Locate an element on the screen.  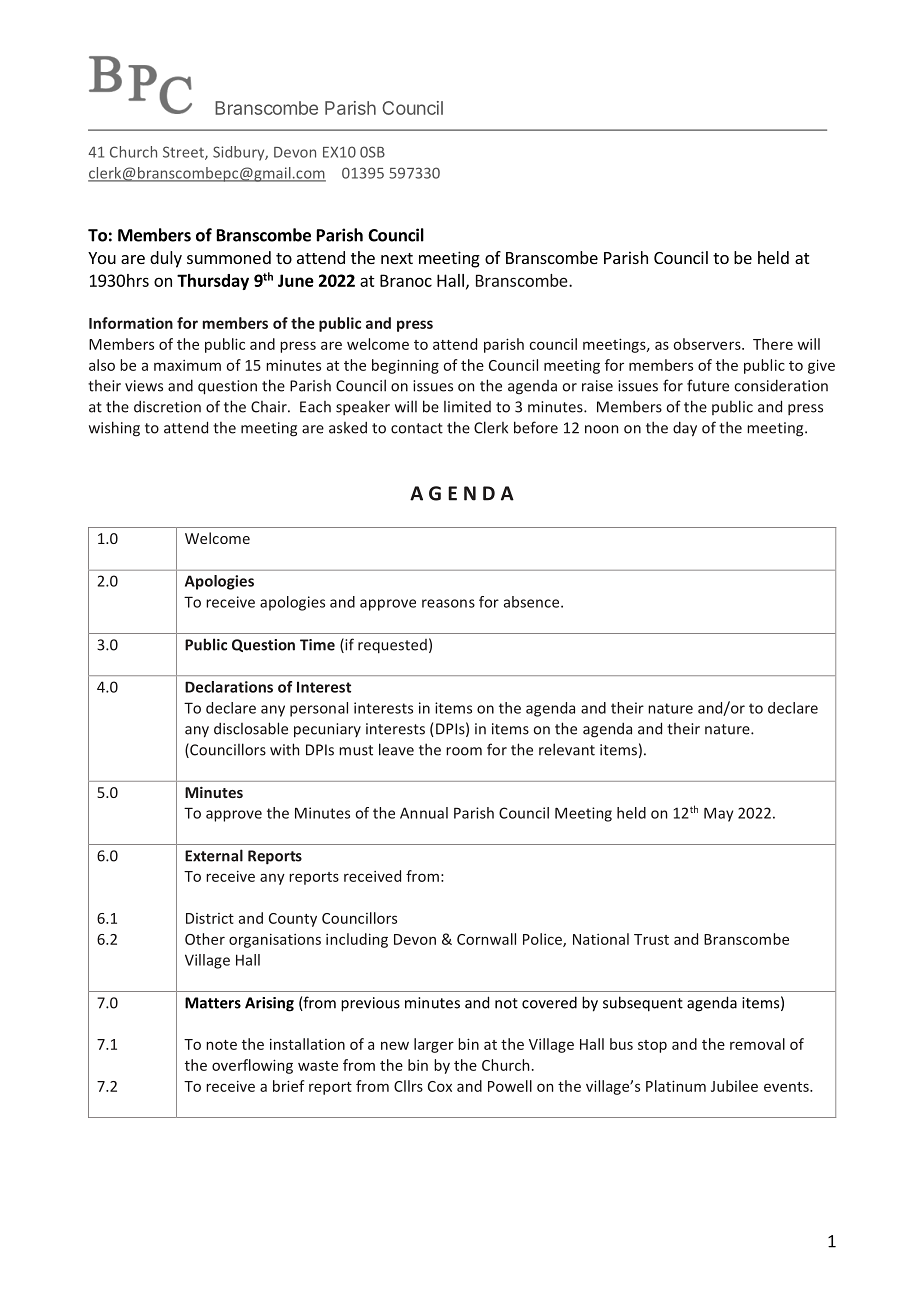
May is located at coordinates (718, 814).
